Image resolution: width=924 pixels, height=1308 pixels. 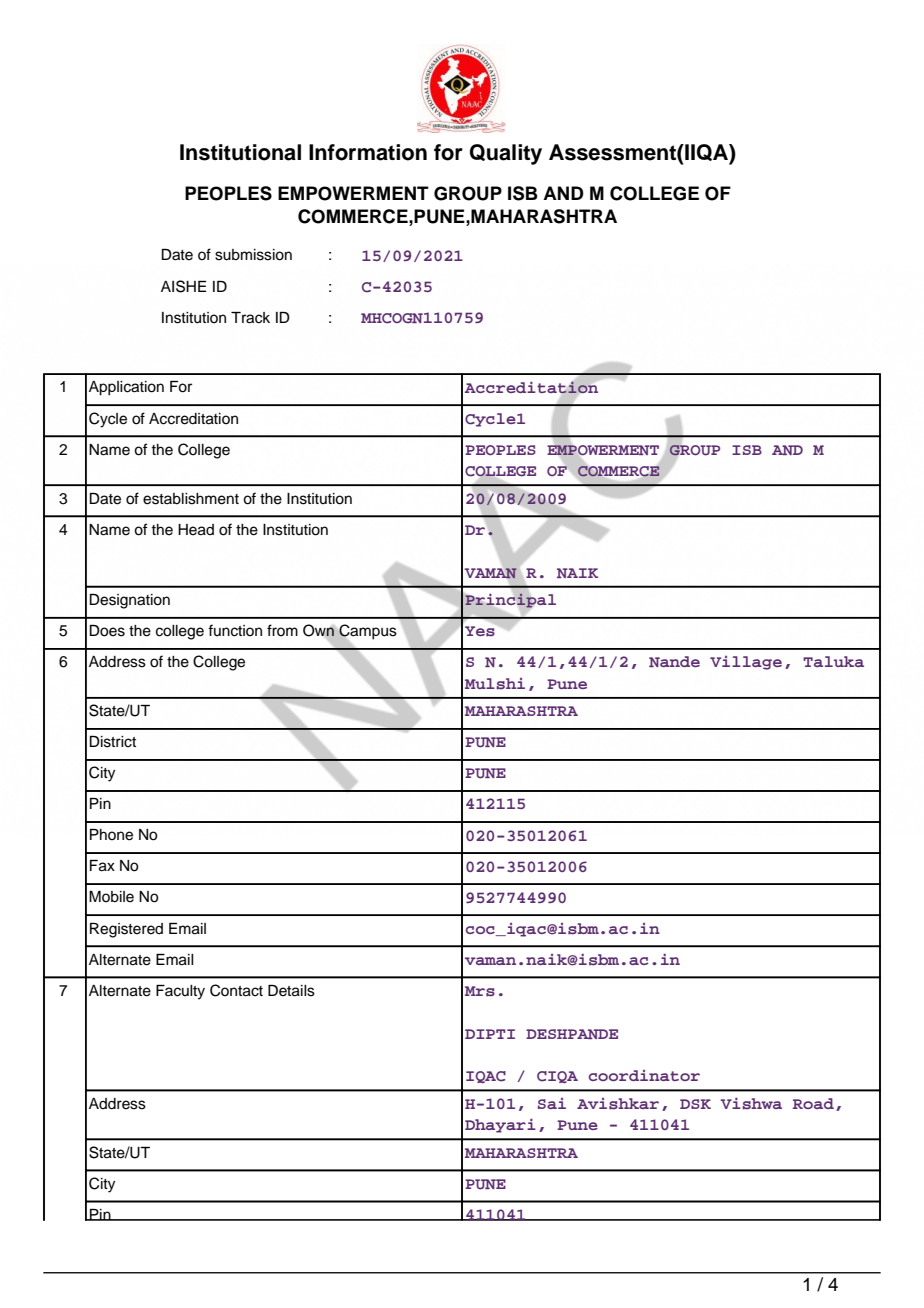 I want to click on Yes, so click(x=480, y=631).
